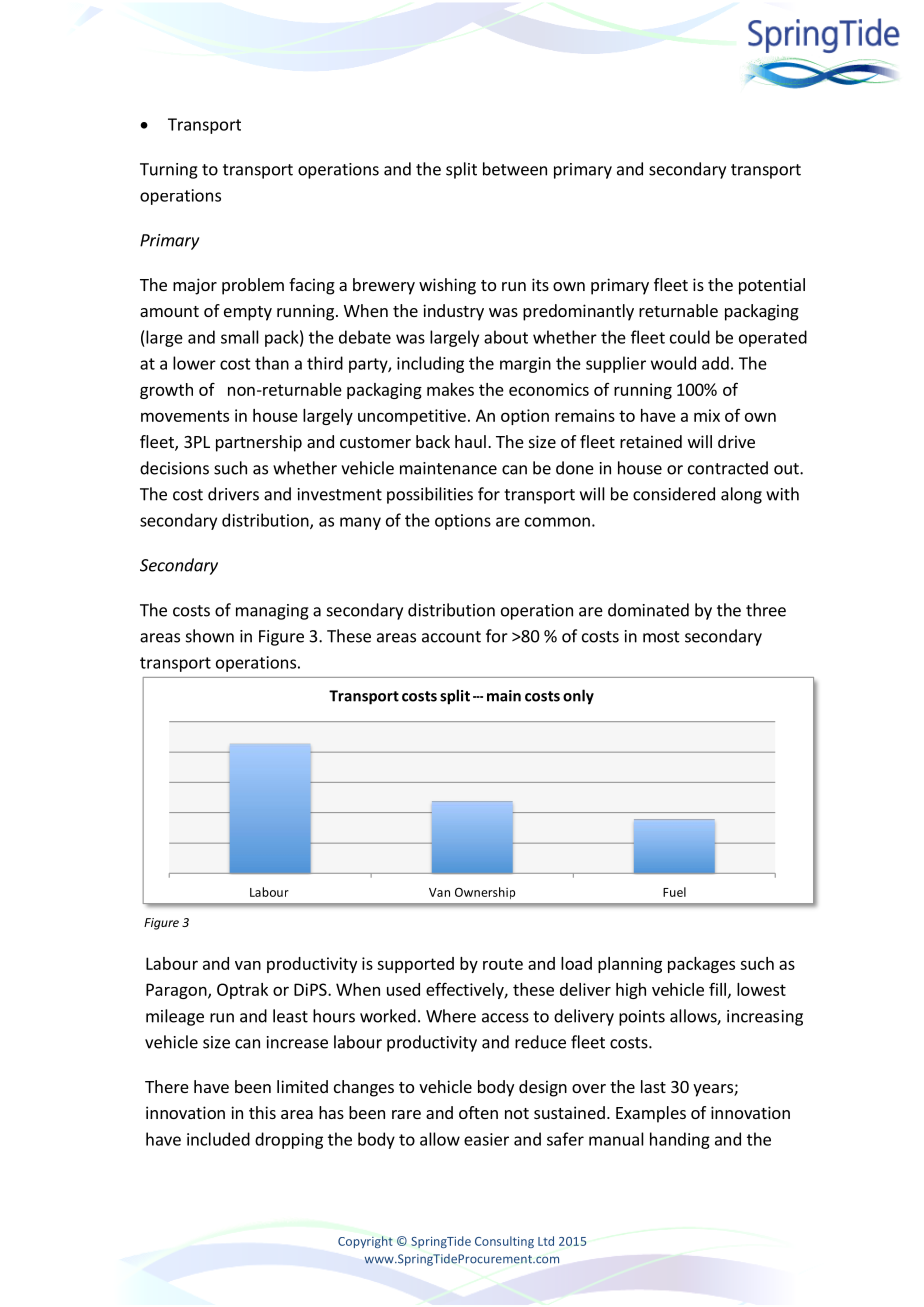  I want to click on Turning, so click(169, 171).
